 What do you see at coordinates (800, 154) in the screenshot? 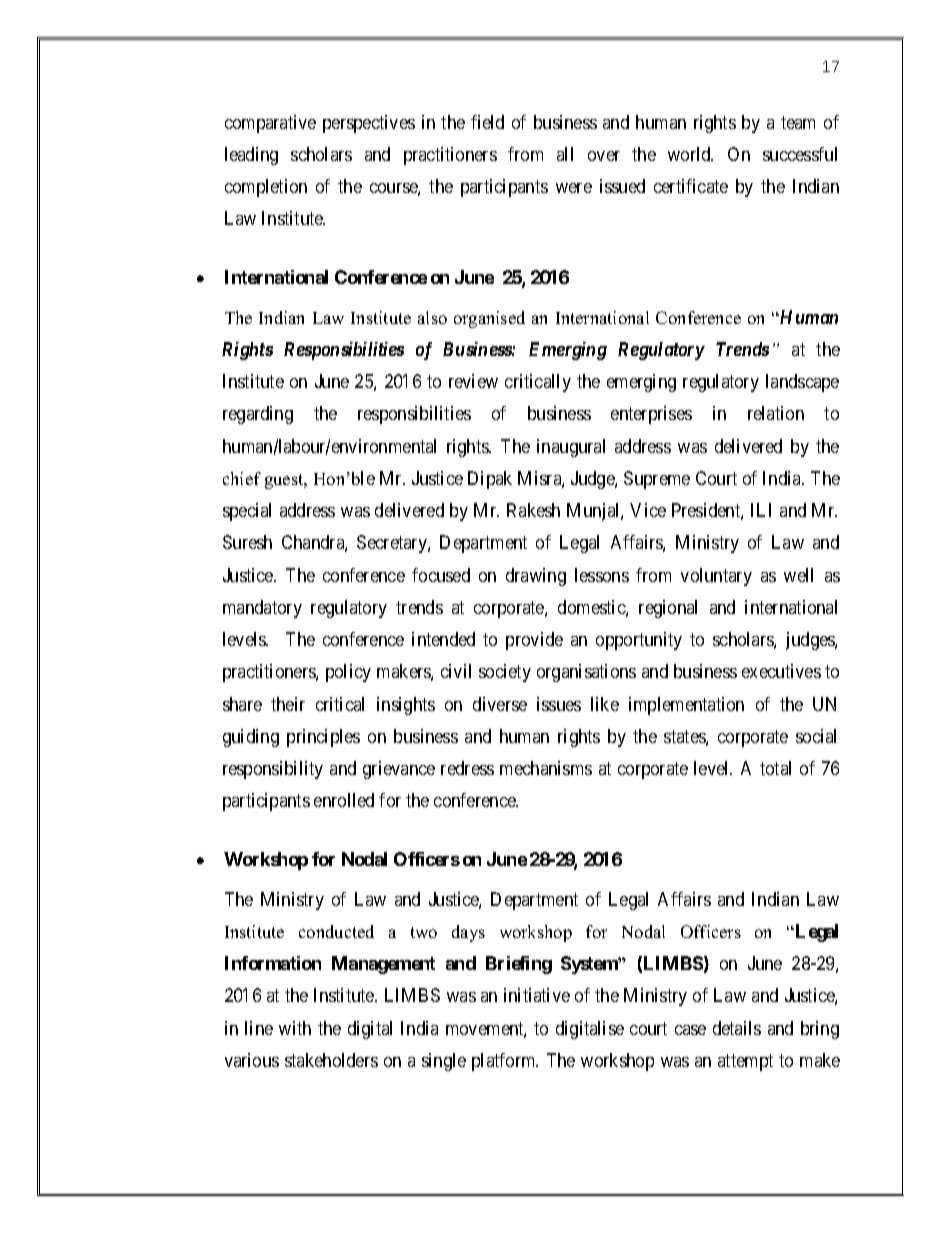
I see `successful` at bounding box center [800, 154].
